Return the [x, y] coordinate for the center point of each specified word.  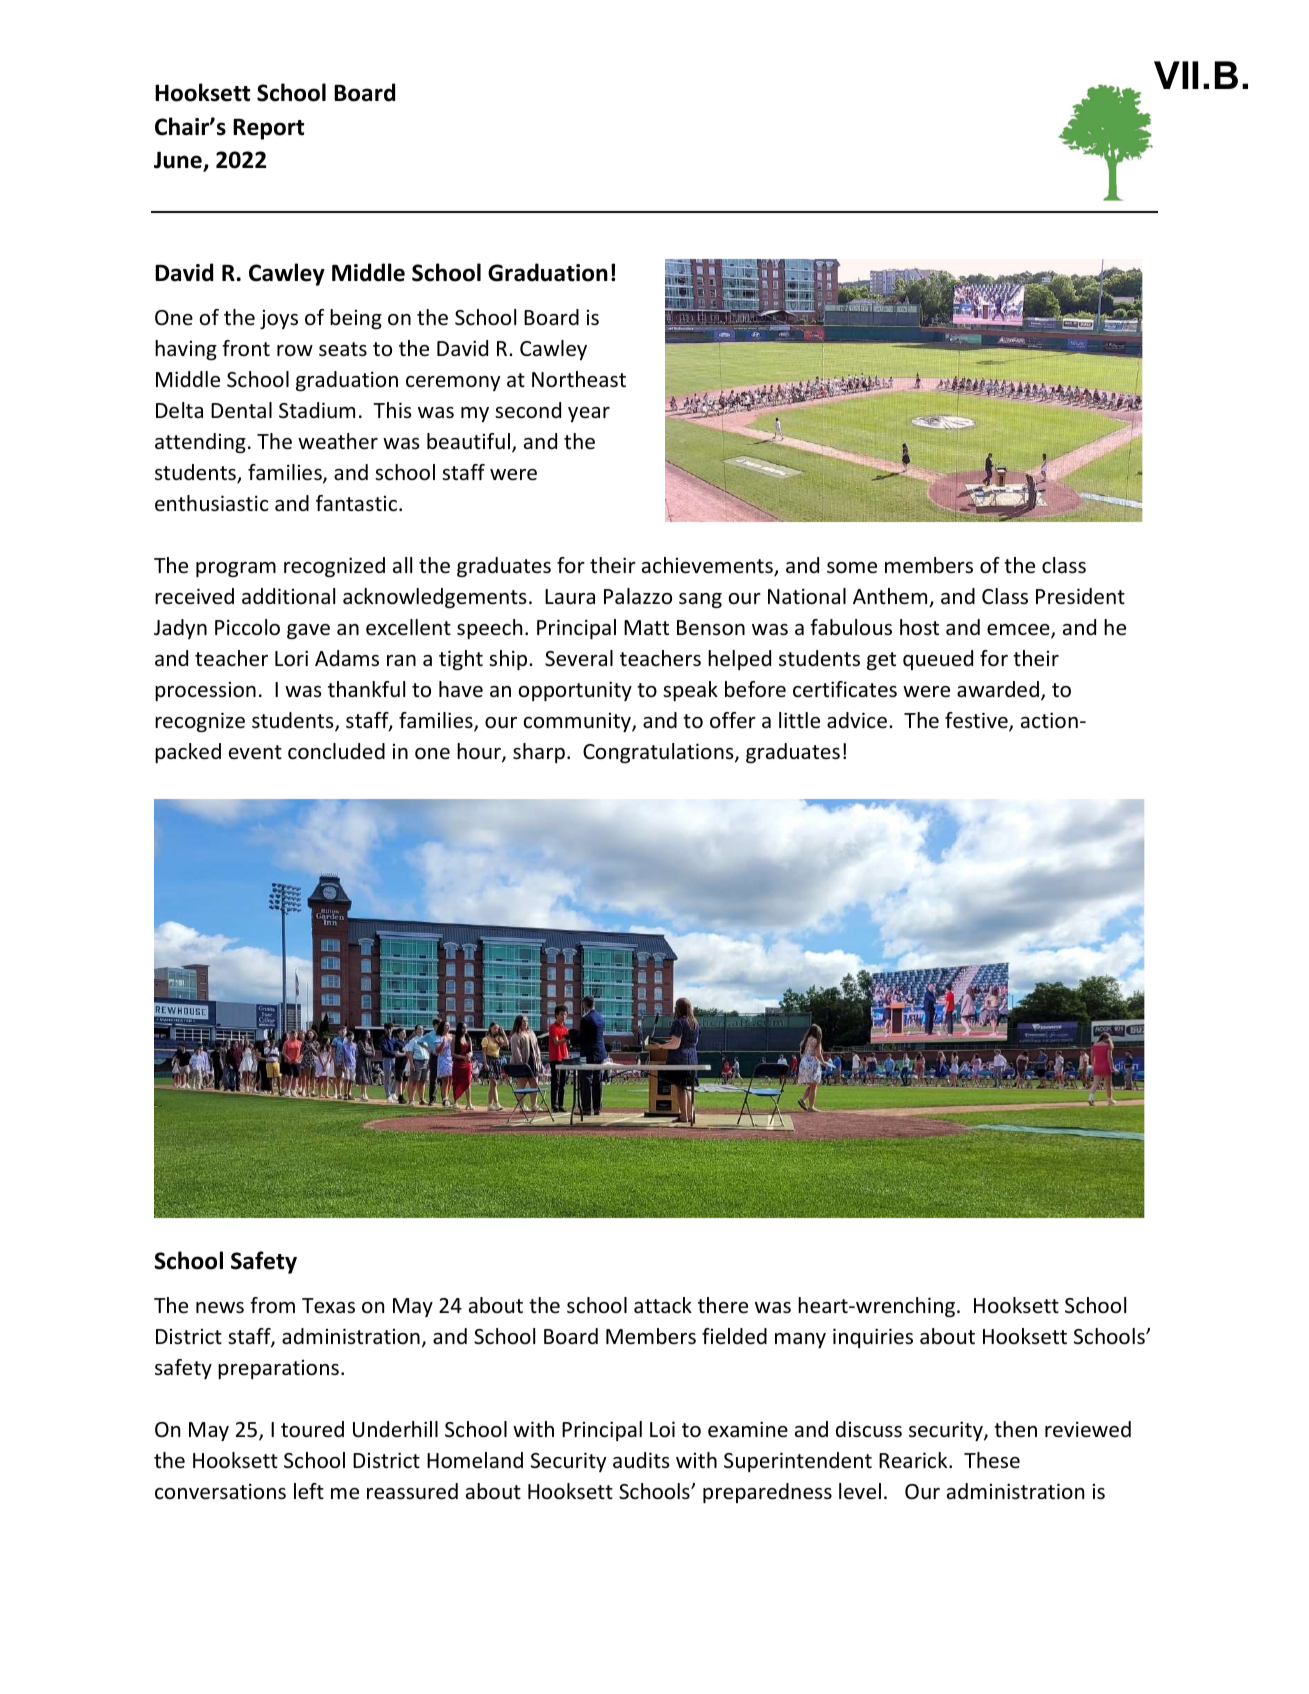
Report [268, 129]
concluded [336, 751]
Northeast [579, 379]
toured [312, 1429]
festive [977, 721]
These [992, 1460]
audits [641, 1460]
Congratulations [659, 753]
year [589, 414]
